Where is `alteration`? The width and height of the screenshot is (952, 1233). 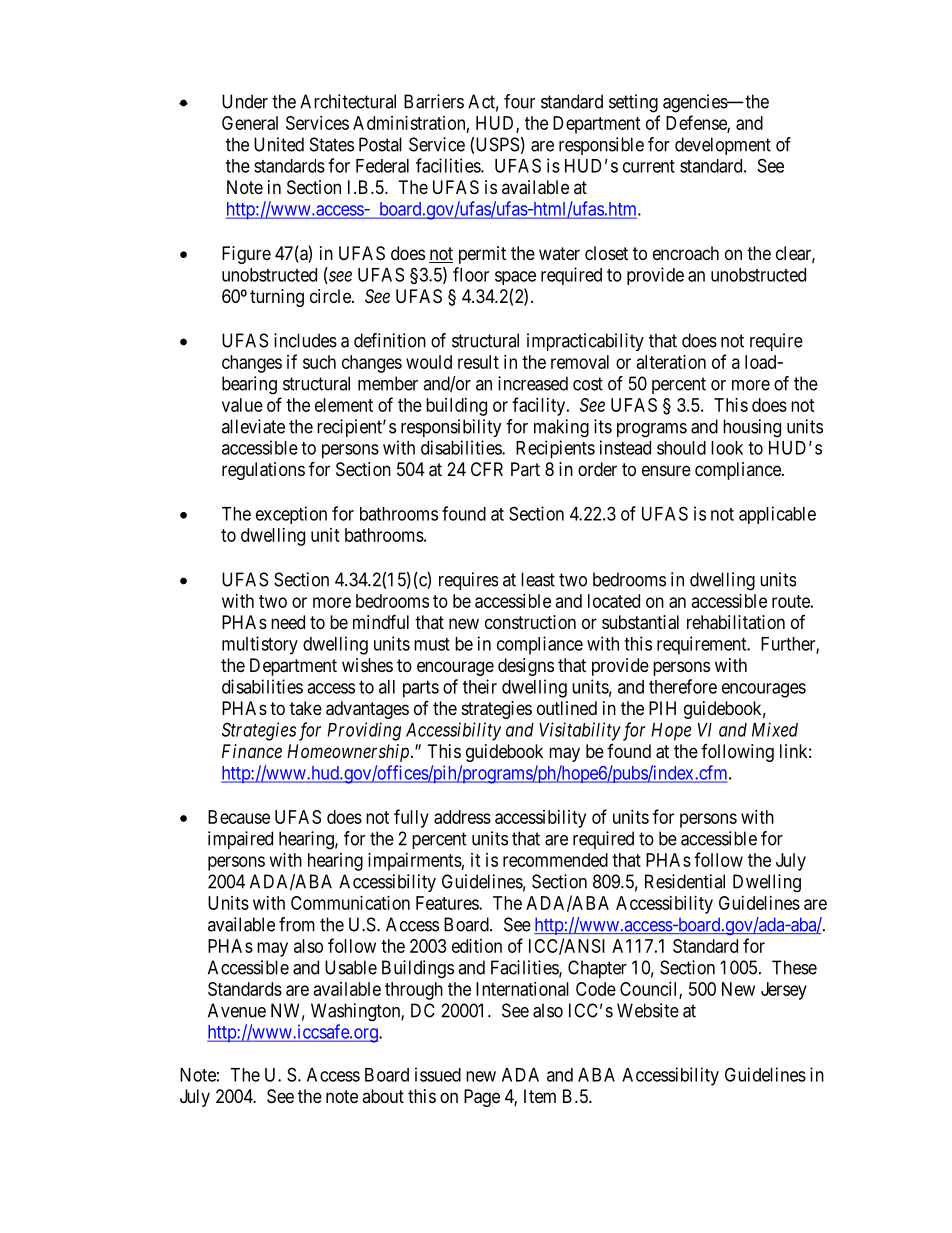 alteration is located at coordinates (671, 362).
